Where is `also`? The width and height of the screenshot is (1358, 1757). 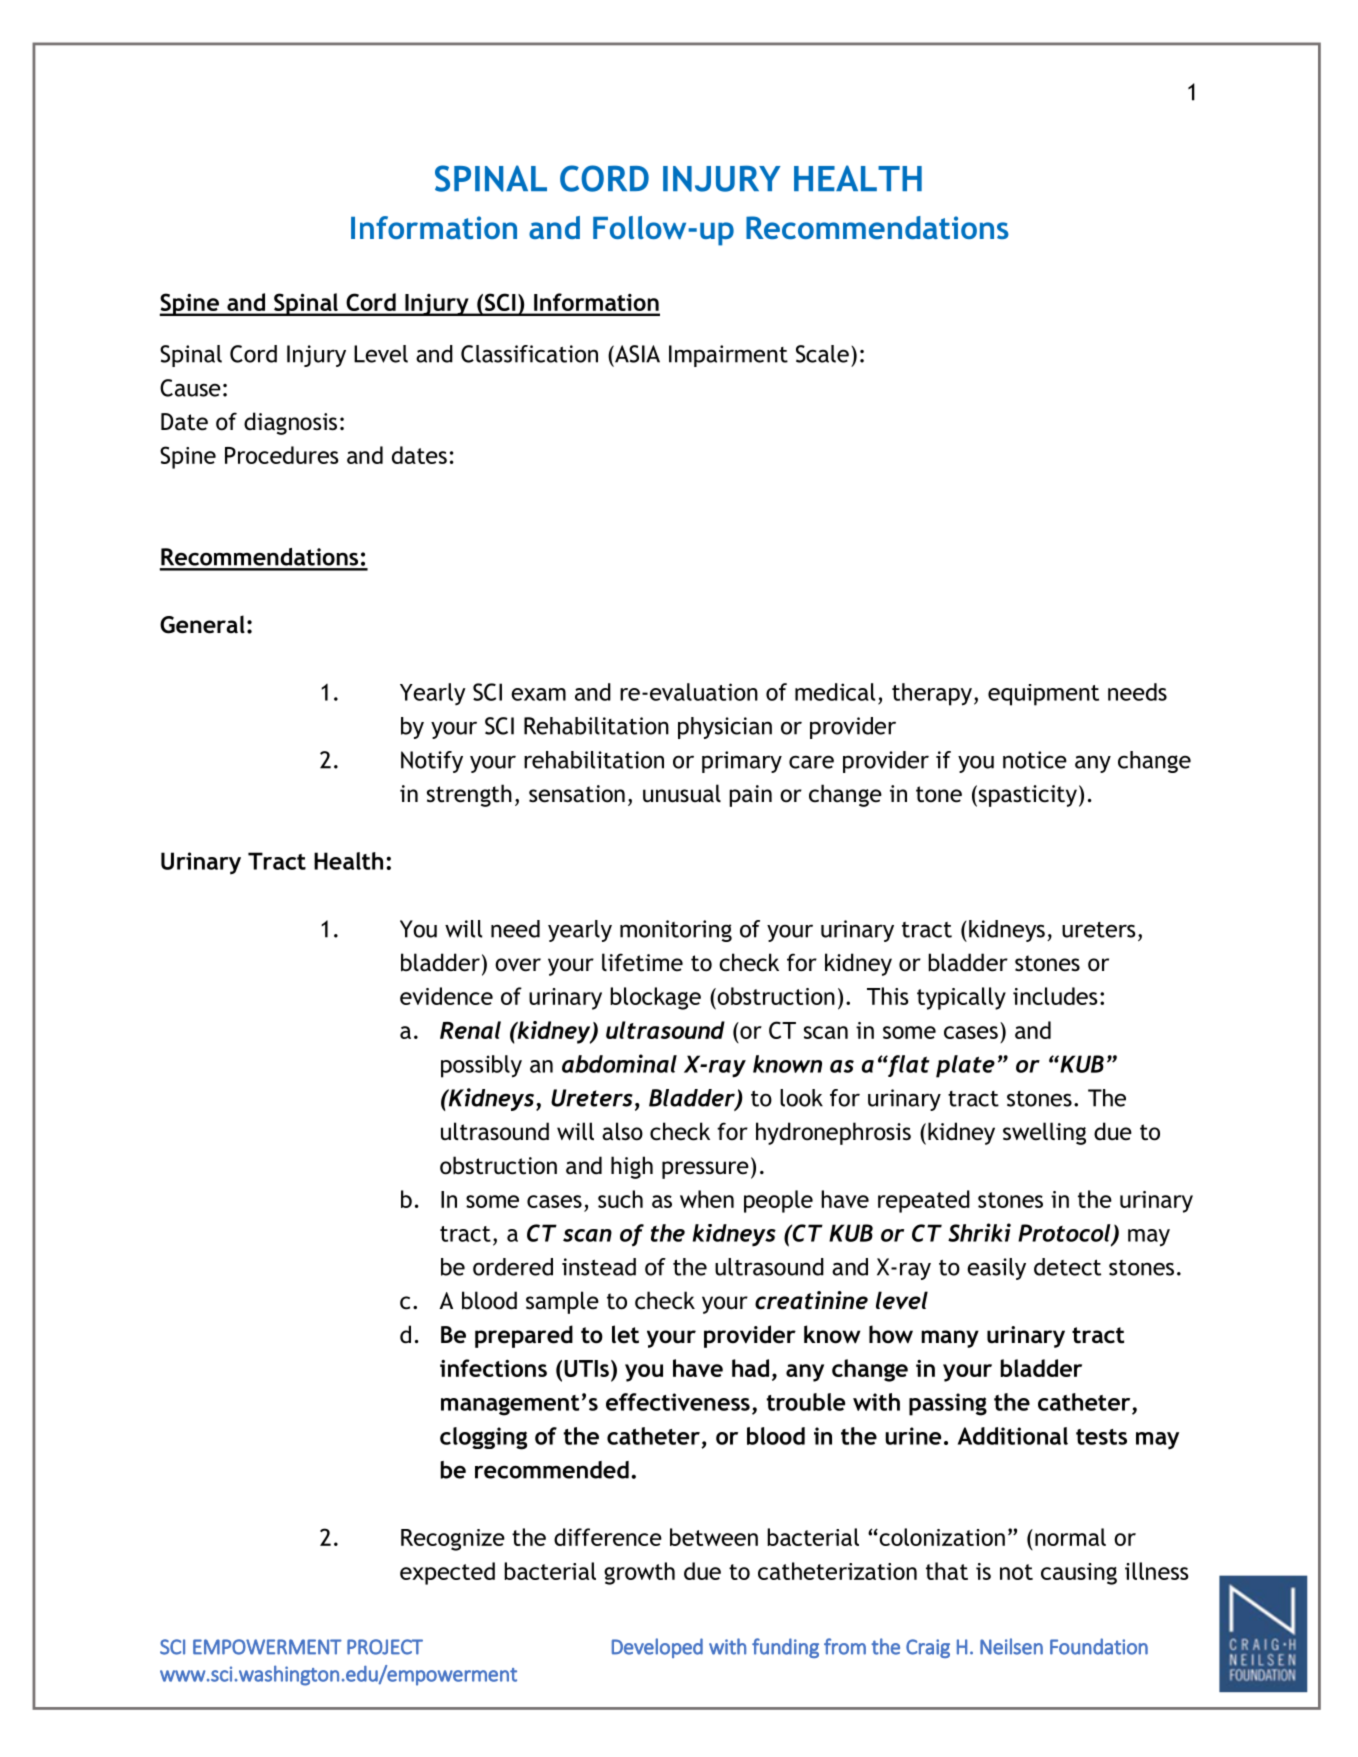
also is located at coordinates (622, 1131).
